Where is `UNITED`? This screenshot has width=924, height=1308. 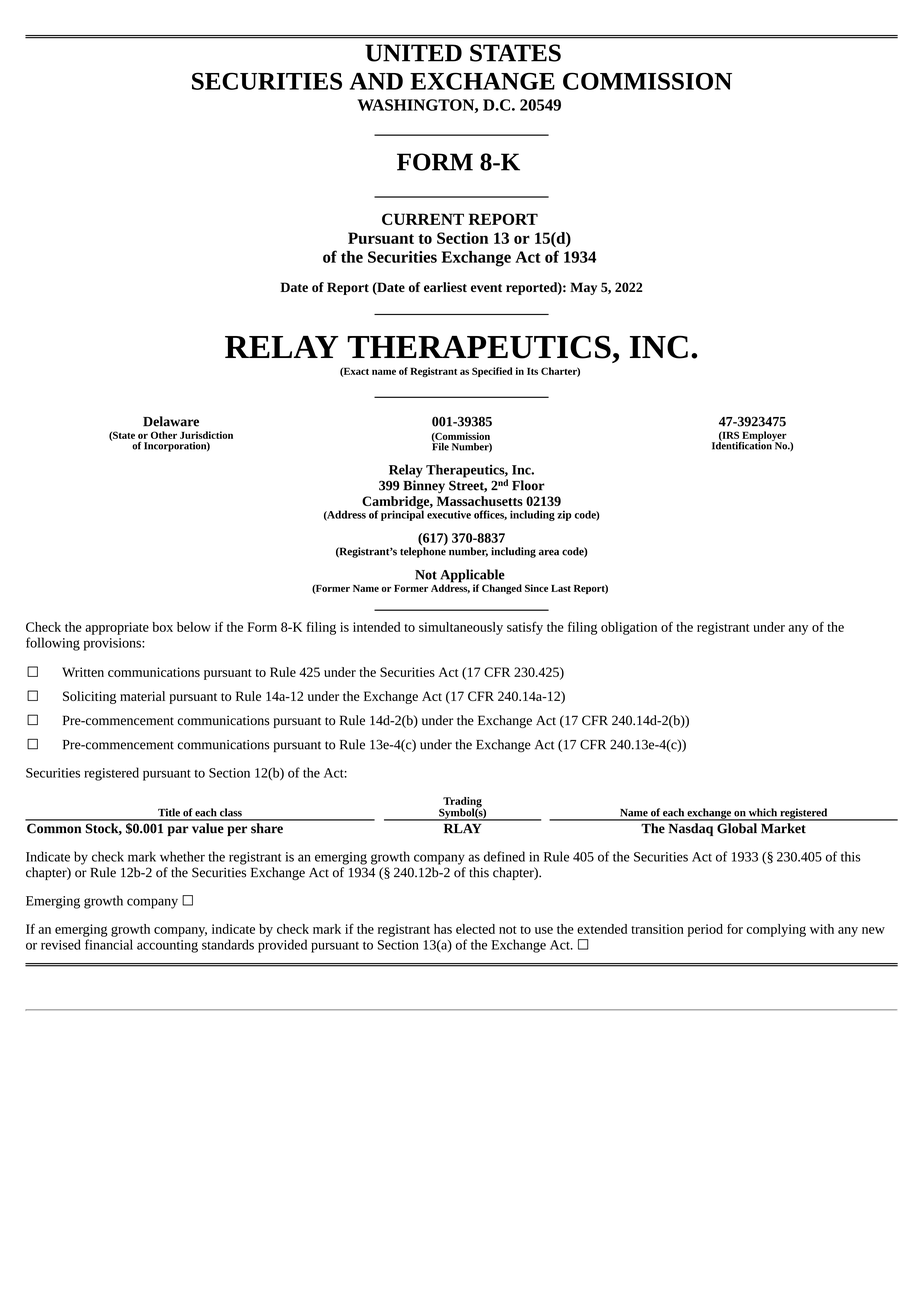 UNITED is located at coordinates (413, 53).
